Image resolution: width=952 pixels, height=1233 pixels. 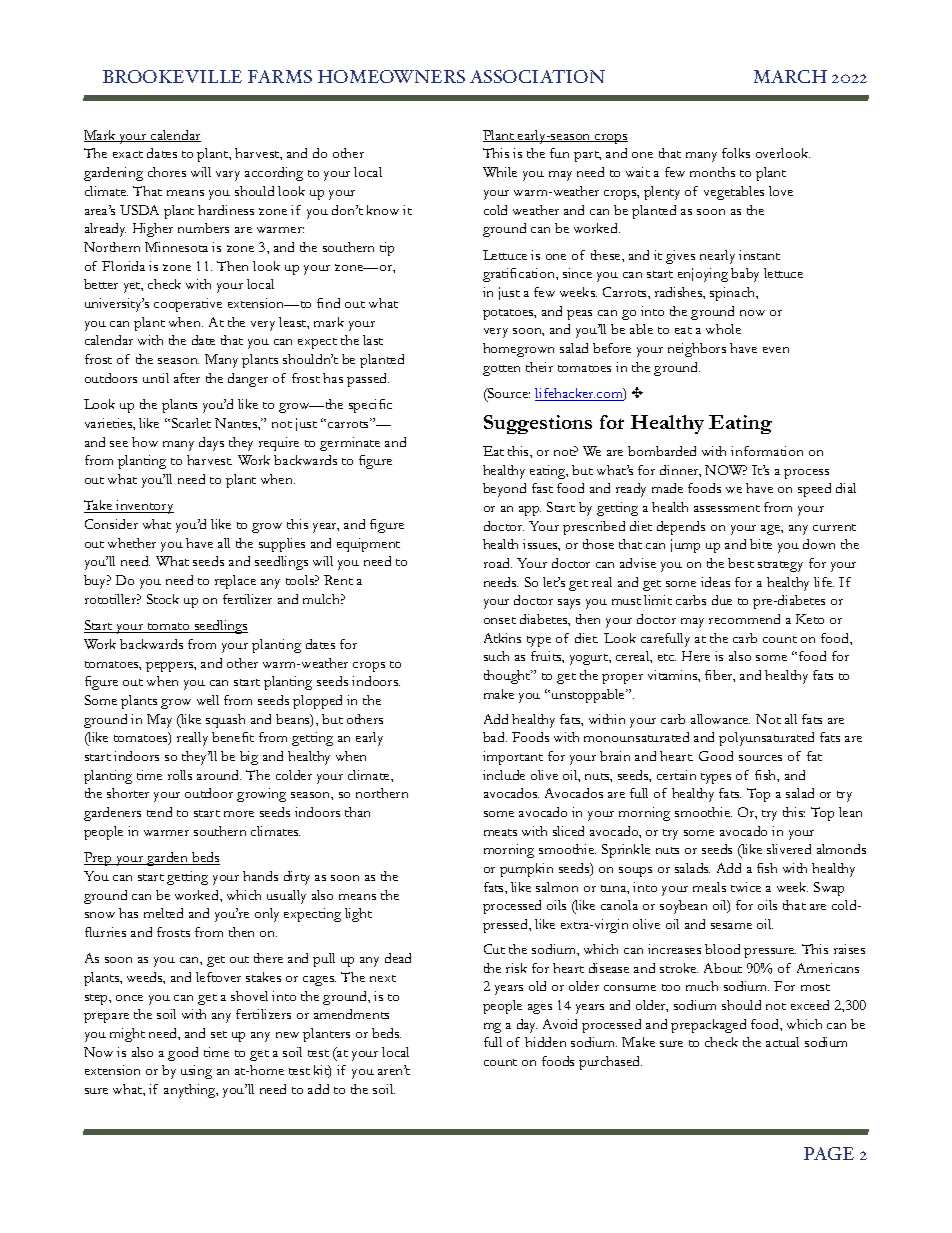 I want to click on hidden, so click(x=545, y=1042).
